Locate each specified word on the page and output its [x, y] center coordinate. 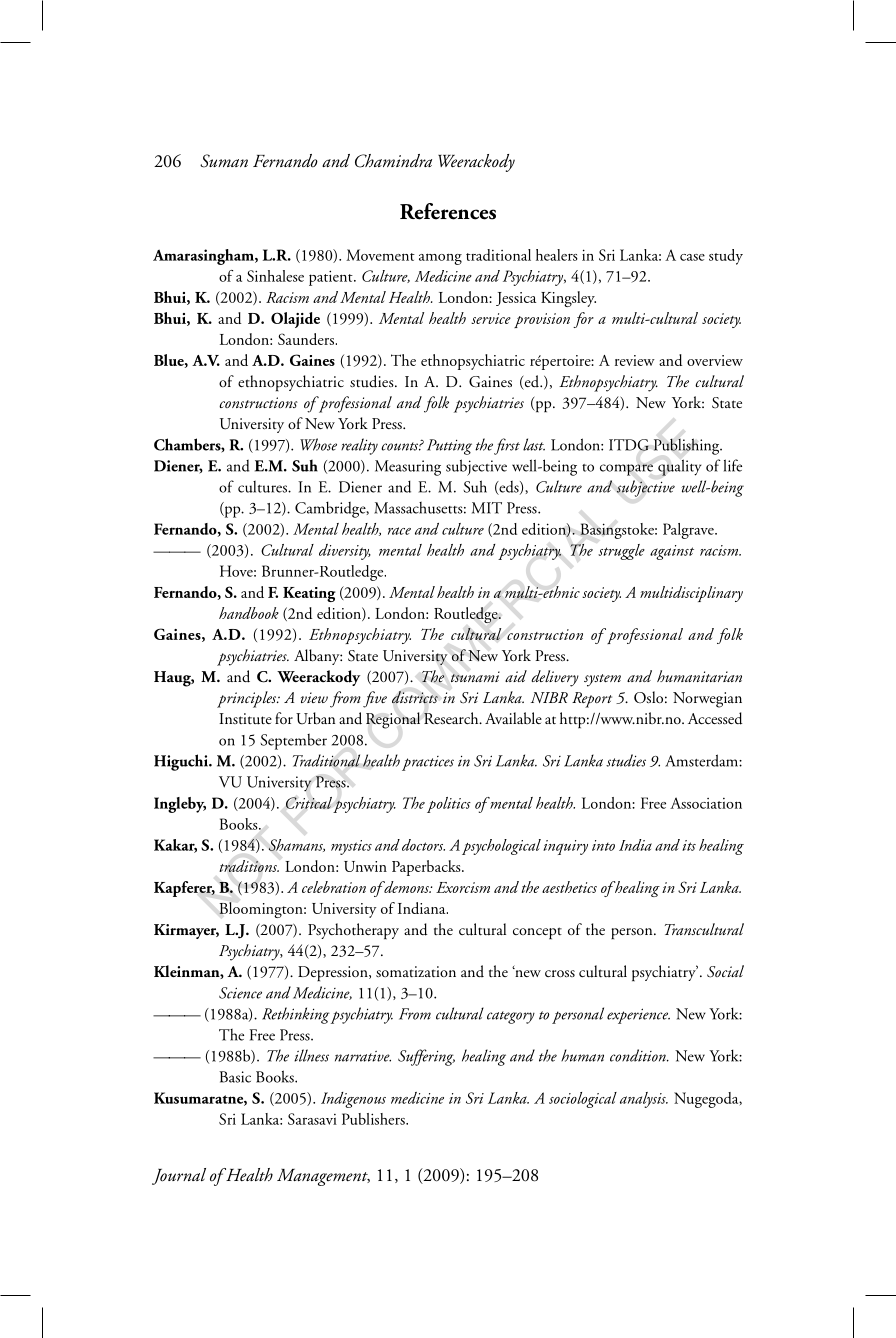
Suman [224, 161]
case [692, 257]
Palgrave [689, 531]
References [448, 211]
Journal [179, 1176]
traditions [249, 866]
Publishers [374, 1119]
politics [449, 805]
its [689, 845]
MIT [487, 508]
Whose [318, 444]
